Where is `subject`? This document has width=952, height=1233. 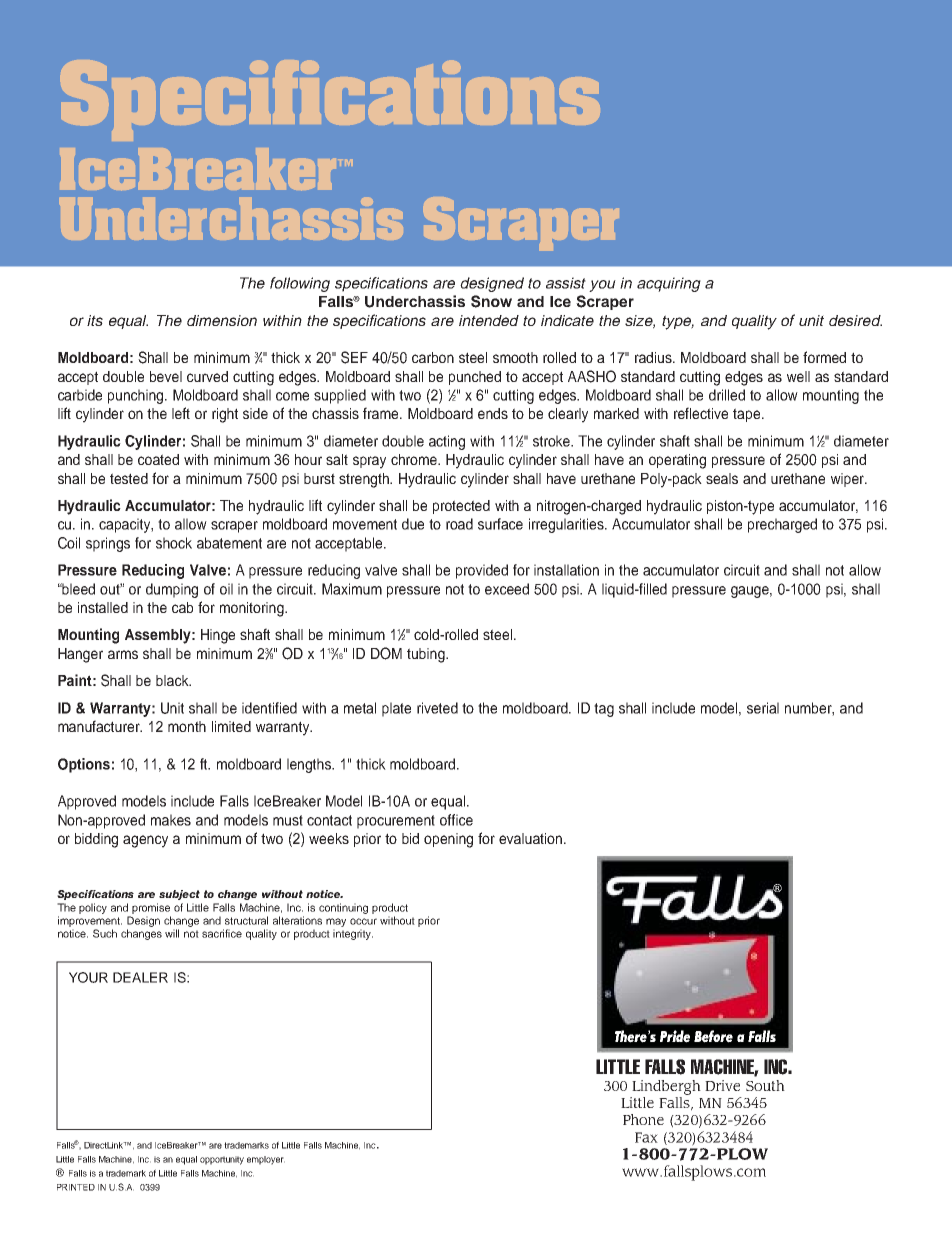 subject is located at coordinates (179, 895).
